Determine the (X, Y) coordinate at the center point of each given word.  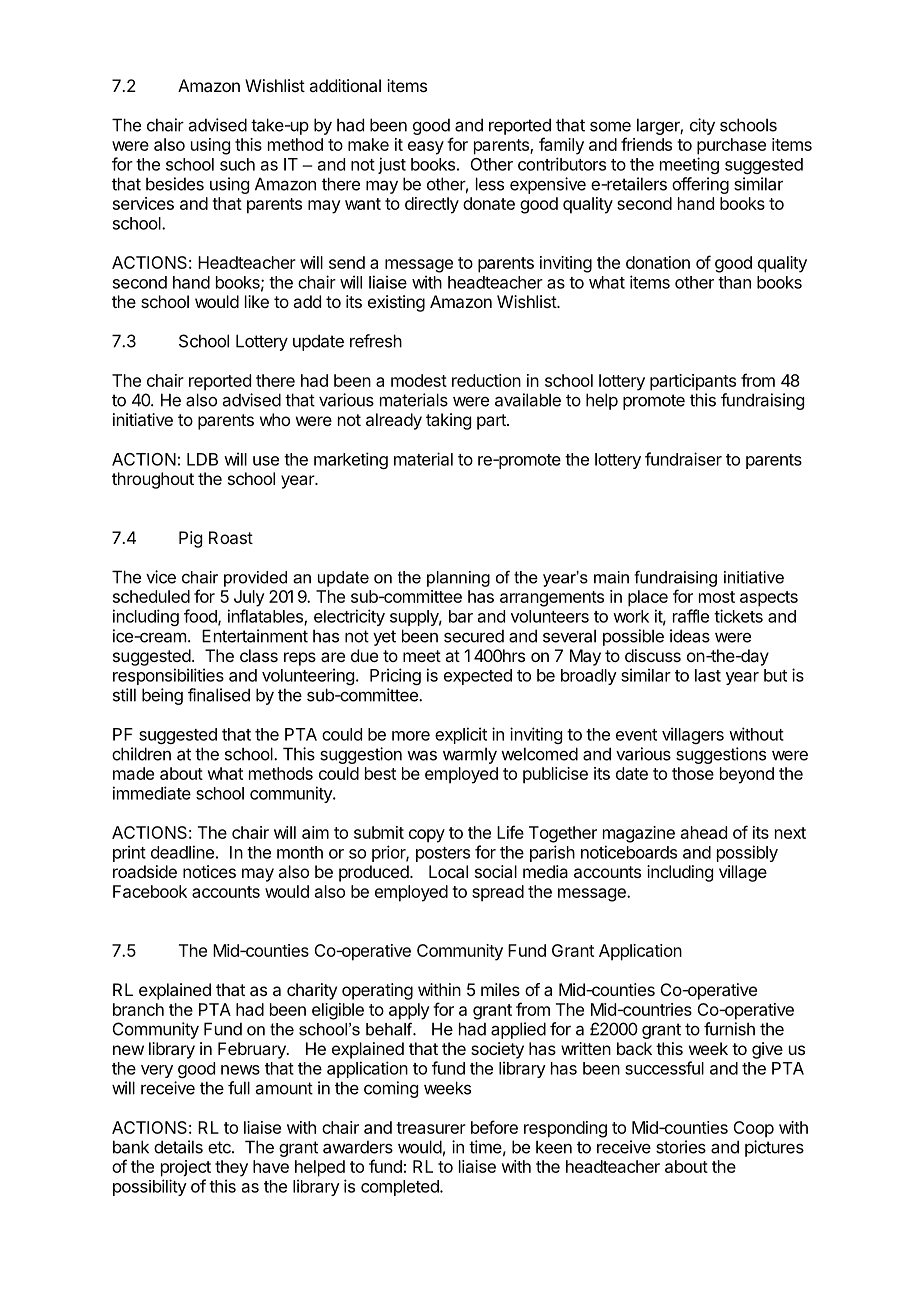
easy (426, 148)
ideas (690, 636)
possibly (747, 853)
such (237, 164)
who (275, 419)
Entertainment (255, 636)
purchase (731, 146)
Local (448, 871)
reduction (486, 380)
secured (474, 636)
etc (220, 1147)
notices (209, 871)
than (734, 282)
